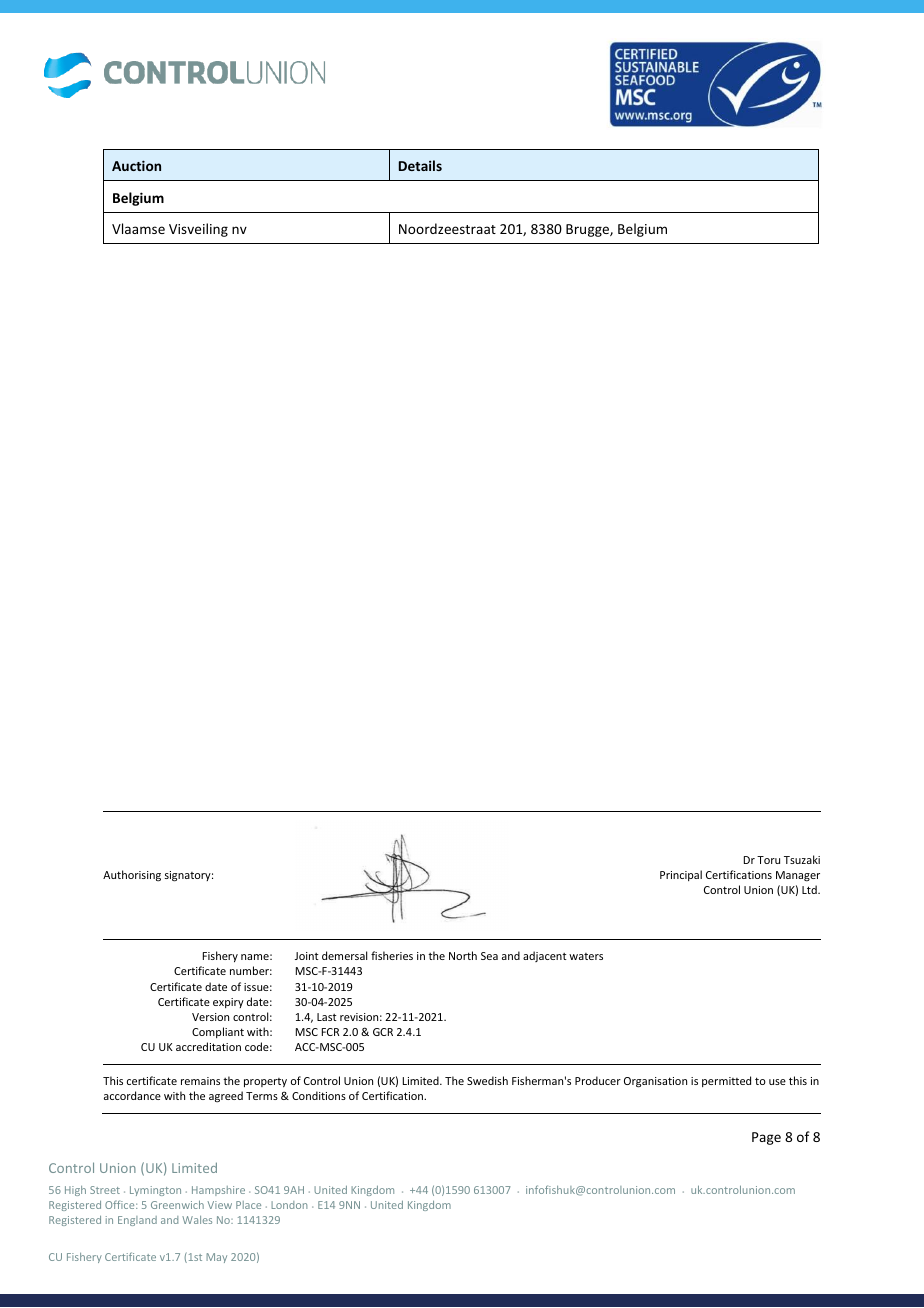  What do you see at coordinates (766, 1138) in the screenshot?
I see `Page` at bounding box center [766, 1138].
